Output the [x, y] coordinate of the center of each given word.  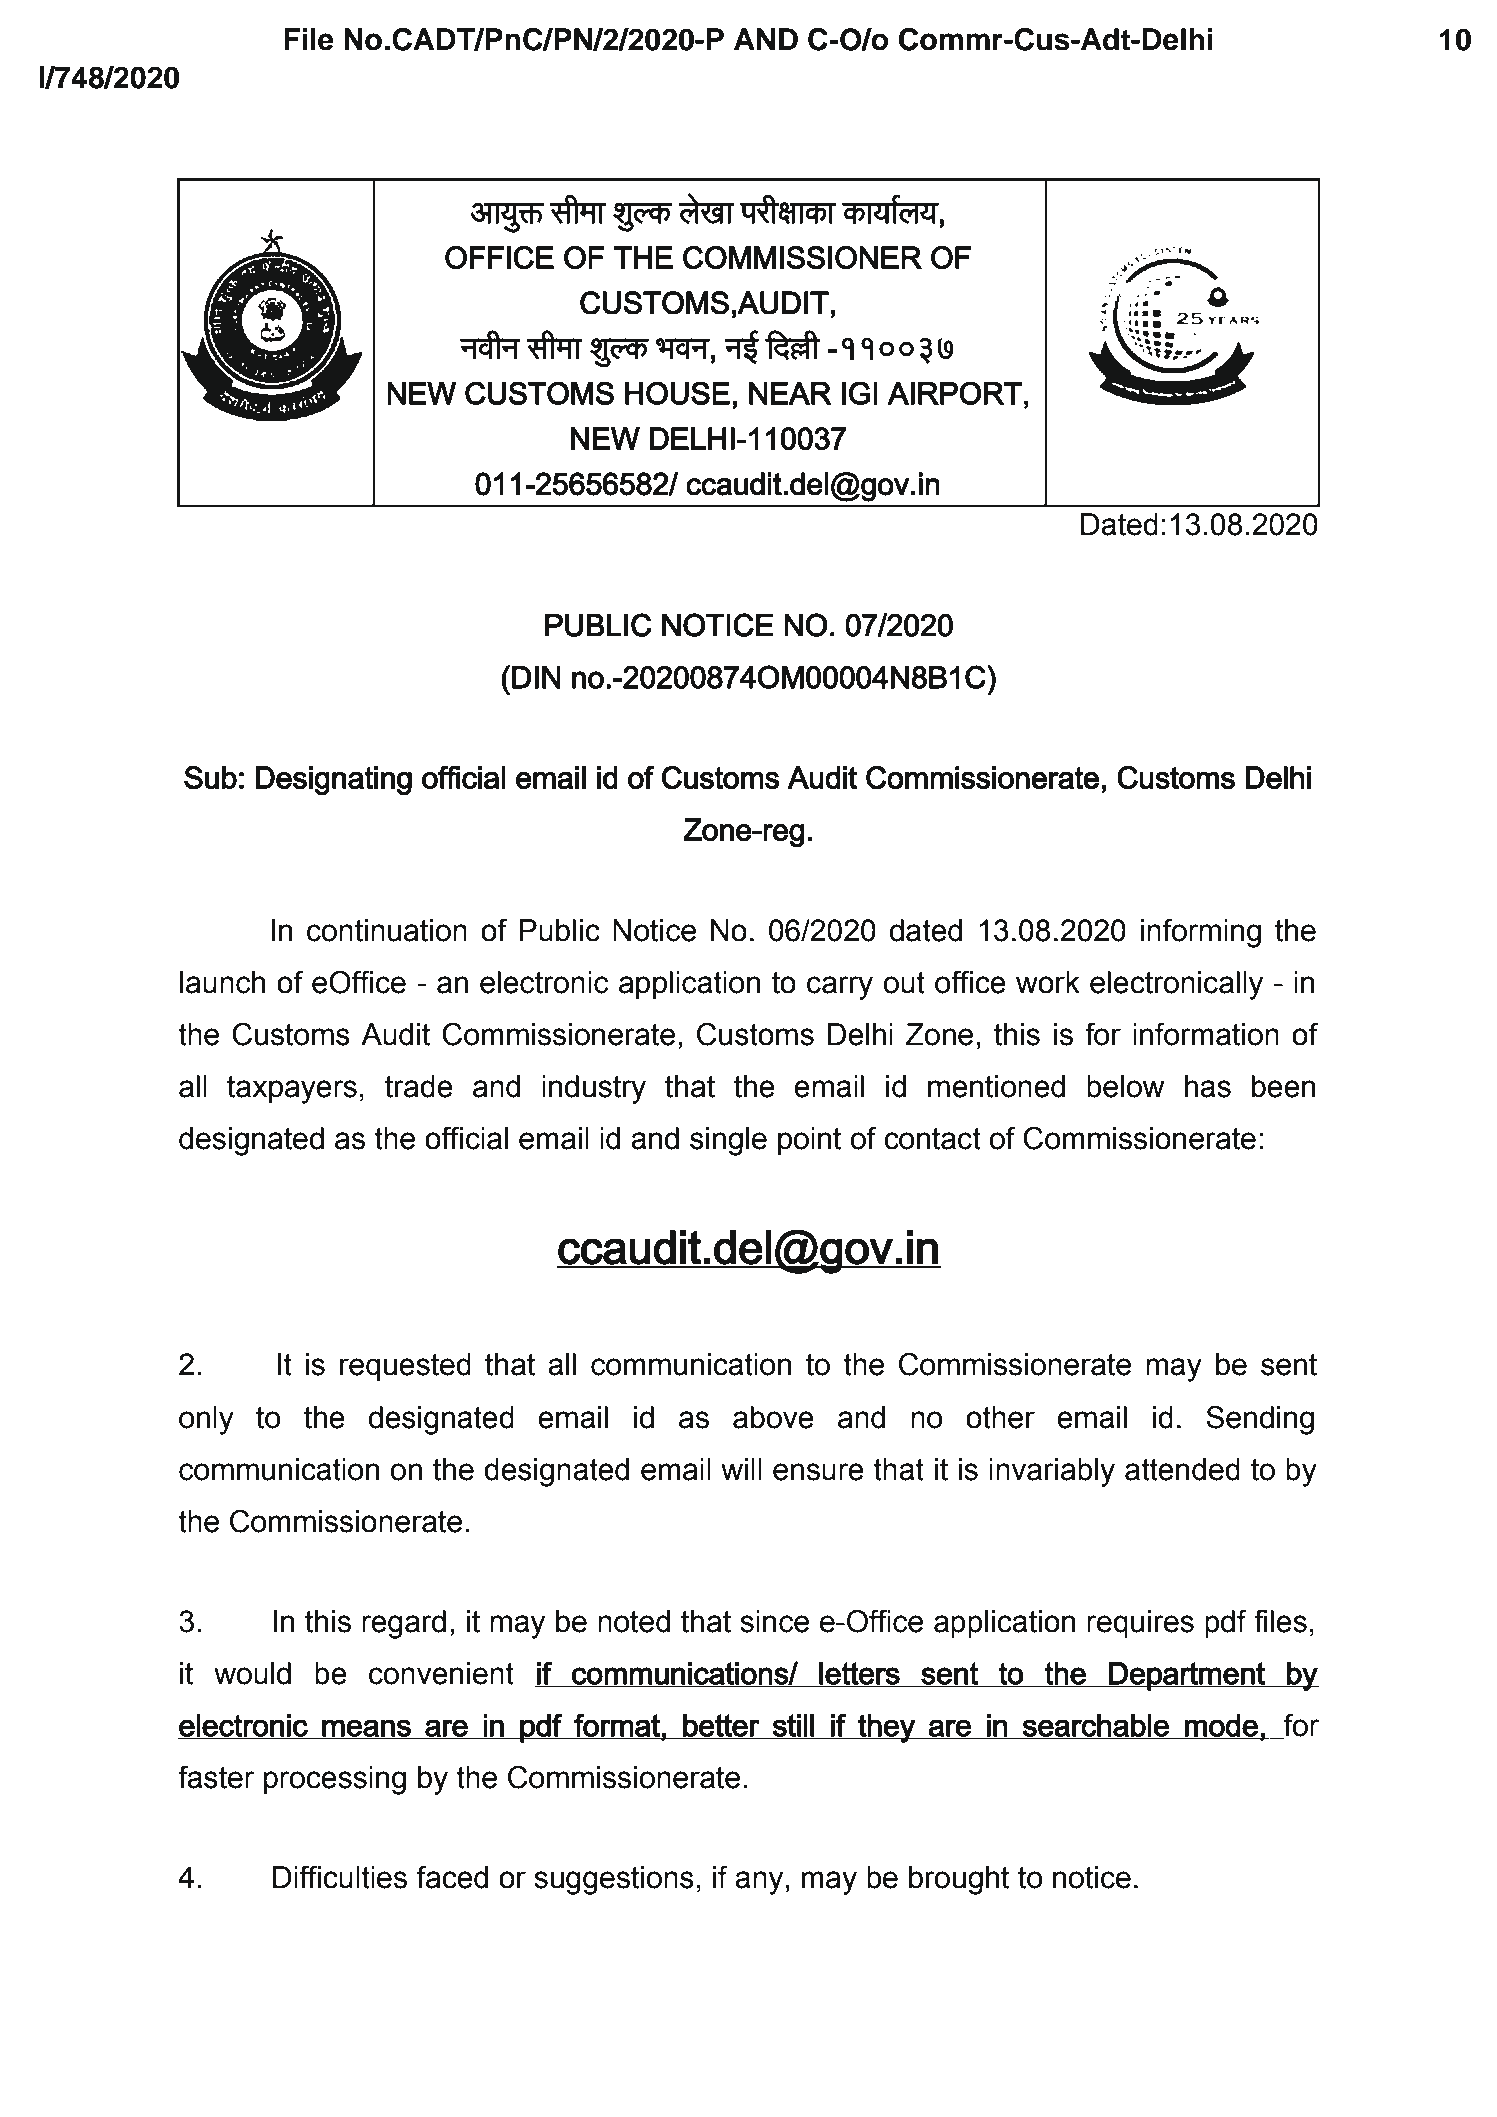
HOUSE [677, 393]
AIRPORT [954, 393]
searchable [1096, 1726]
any [759, 1883]
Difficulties [340, 1877]
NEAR [790, 393]
